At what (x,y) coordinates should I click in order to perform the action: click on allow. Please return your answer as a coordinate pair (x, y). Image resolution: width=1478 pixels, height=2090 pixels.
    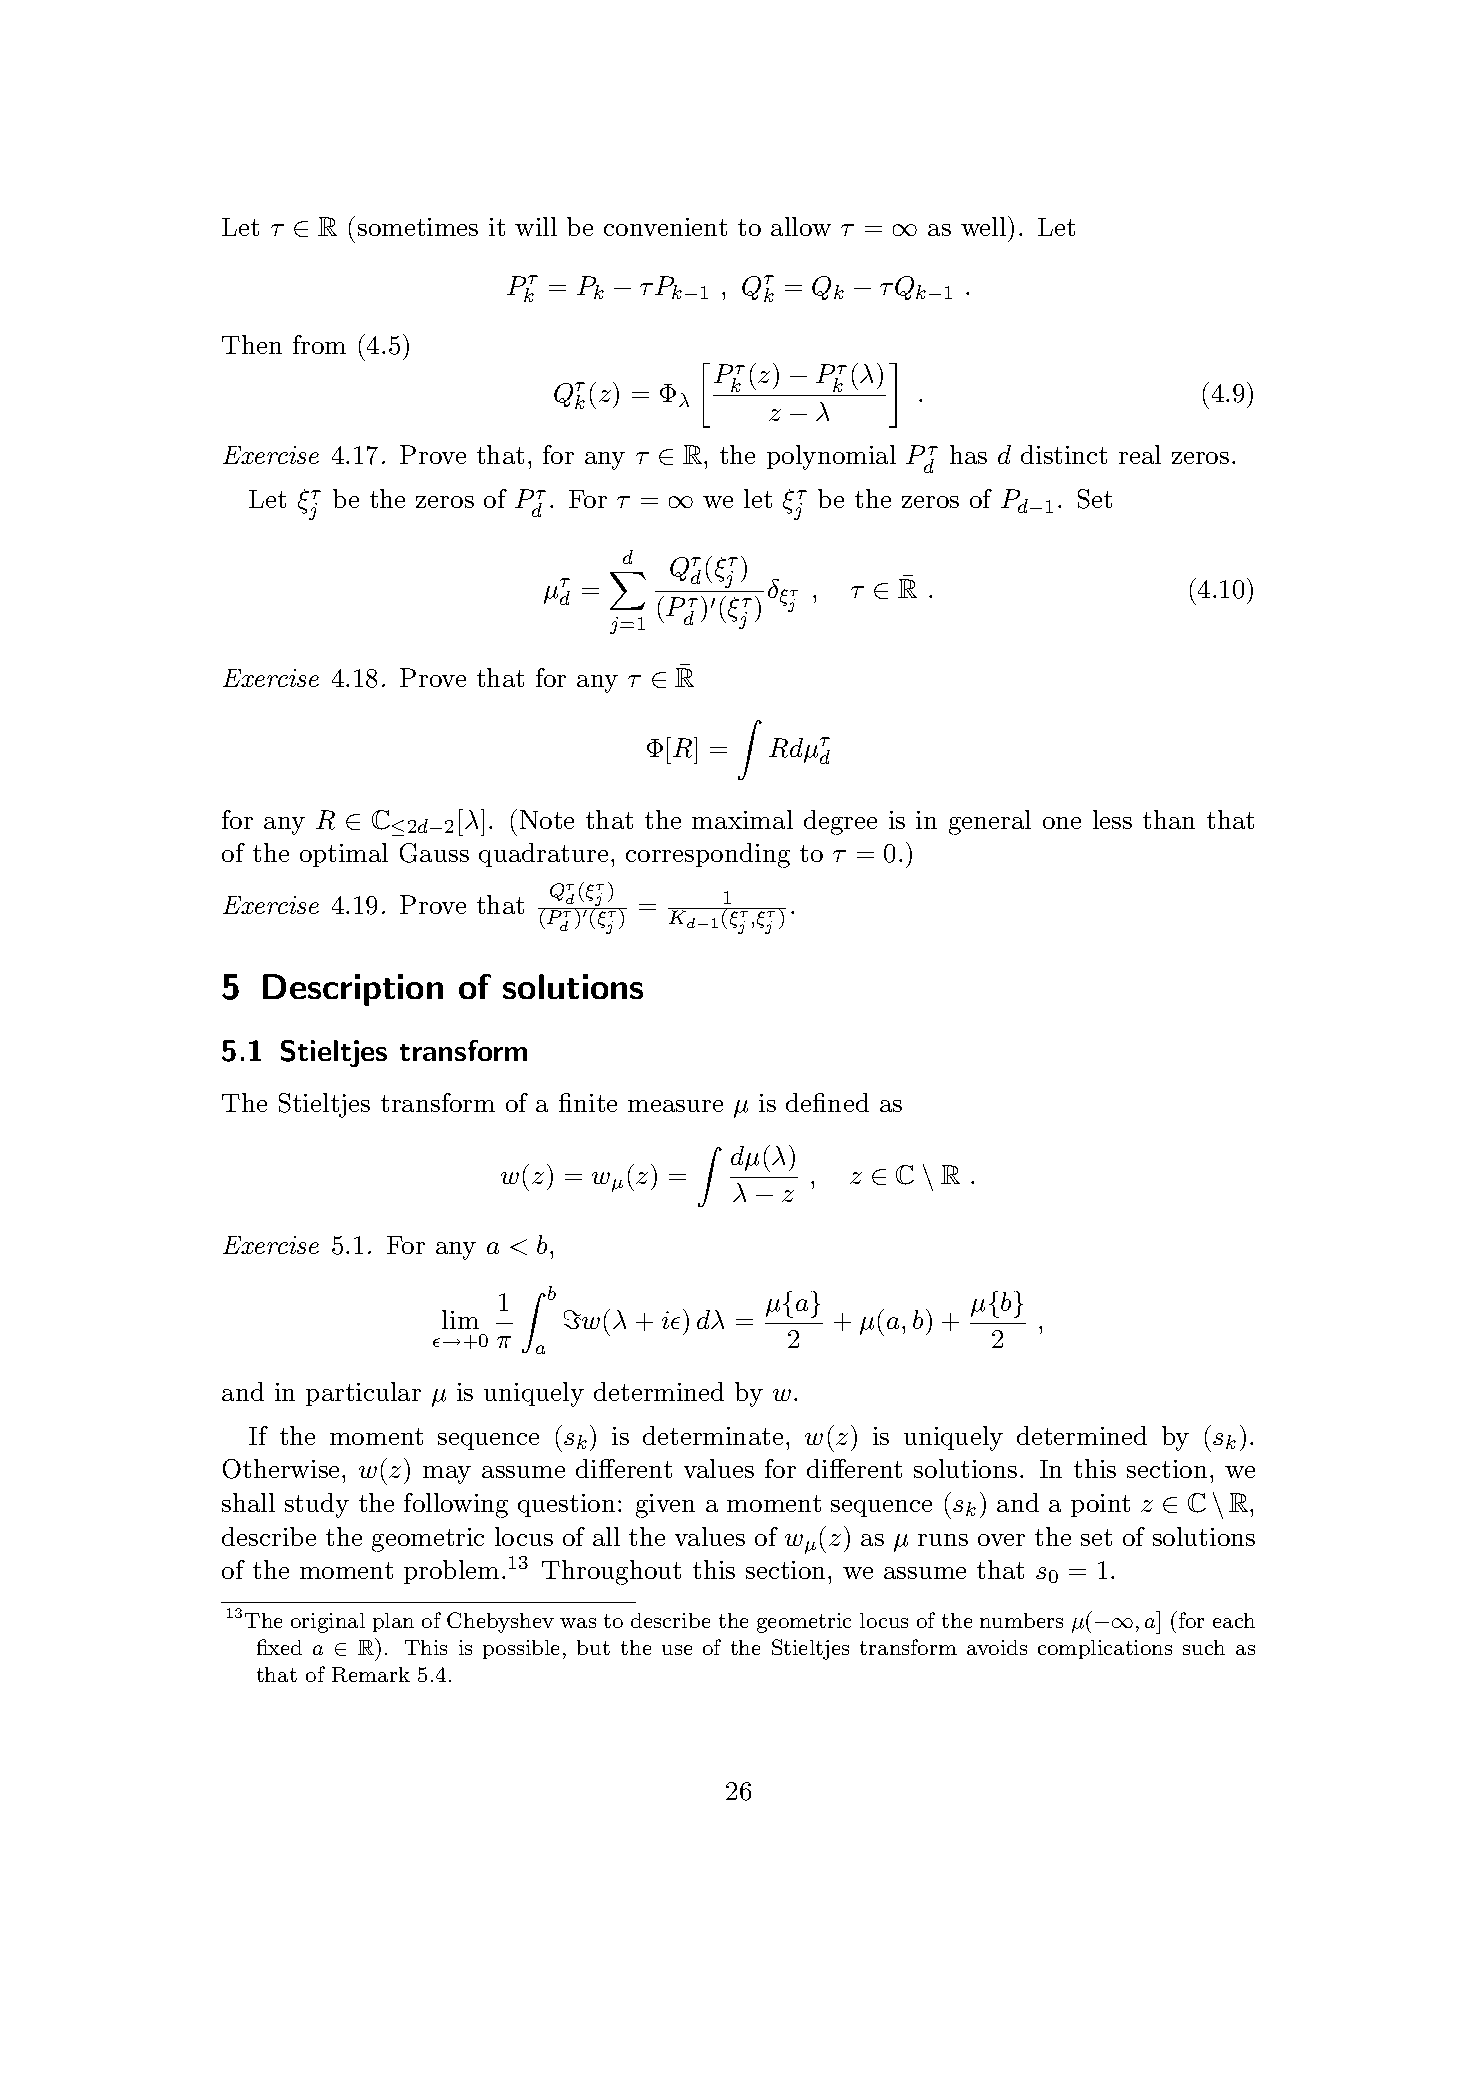
    Looking at the image, I should click on (801, 226).
